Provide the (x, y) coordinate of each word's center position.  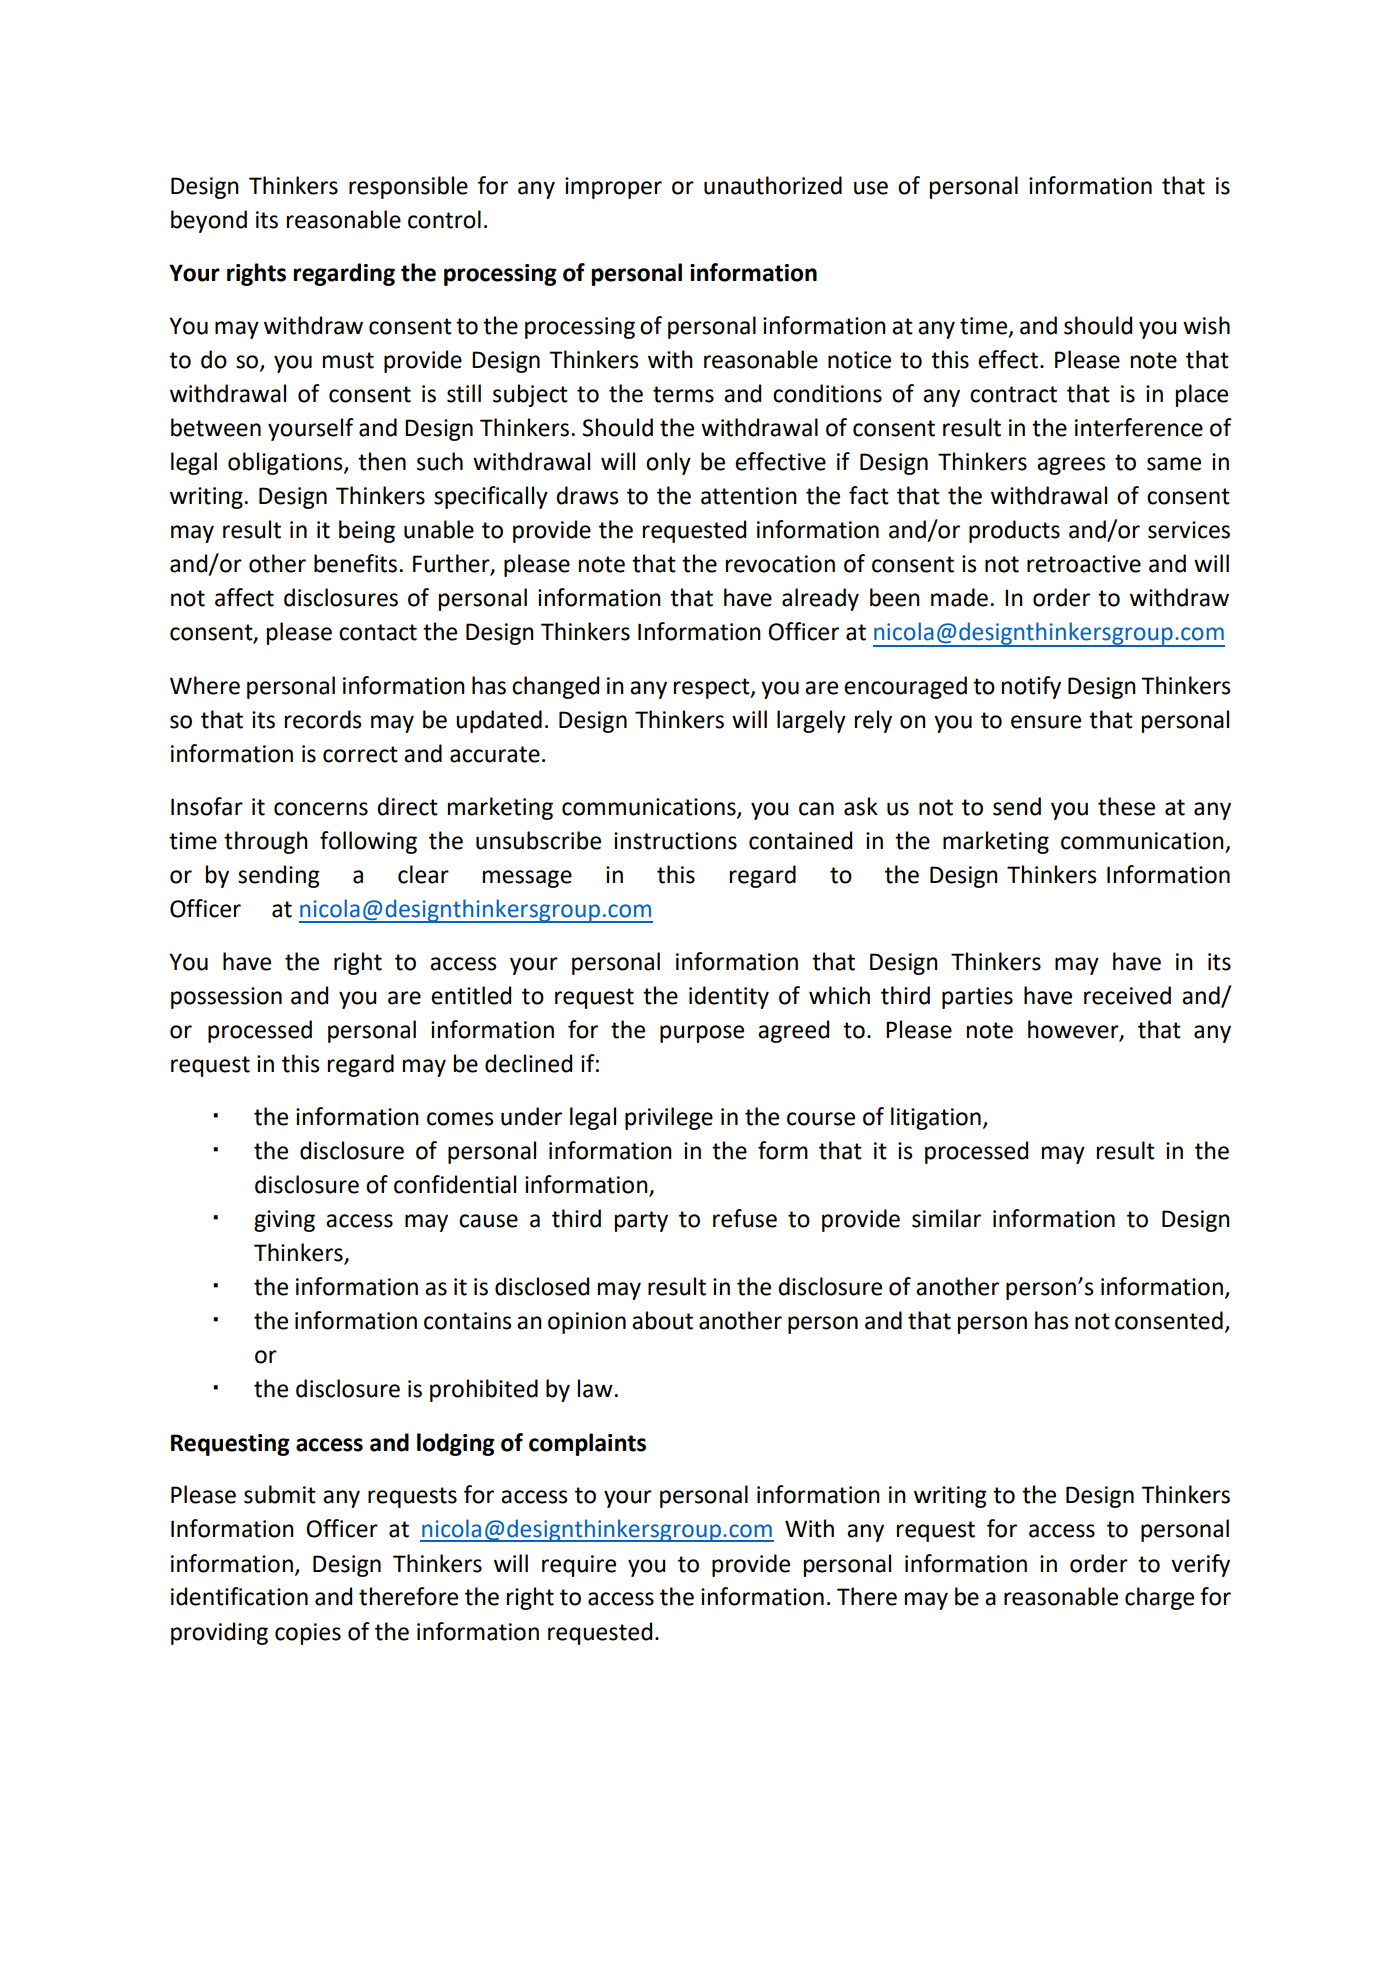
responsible (408, 187)
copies (308, 1634)
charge (1159, 1598)
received (1127, 995)
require (579, 1566)
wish (1206, 325)
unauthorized (773, 185)
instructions (675, 841)
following (368, 842)
